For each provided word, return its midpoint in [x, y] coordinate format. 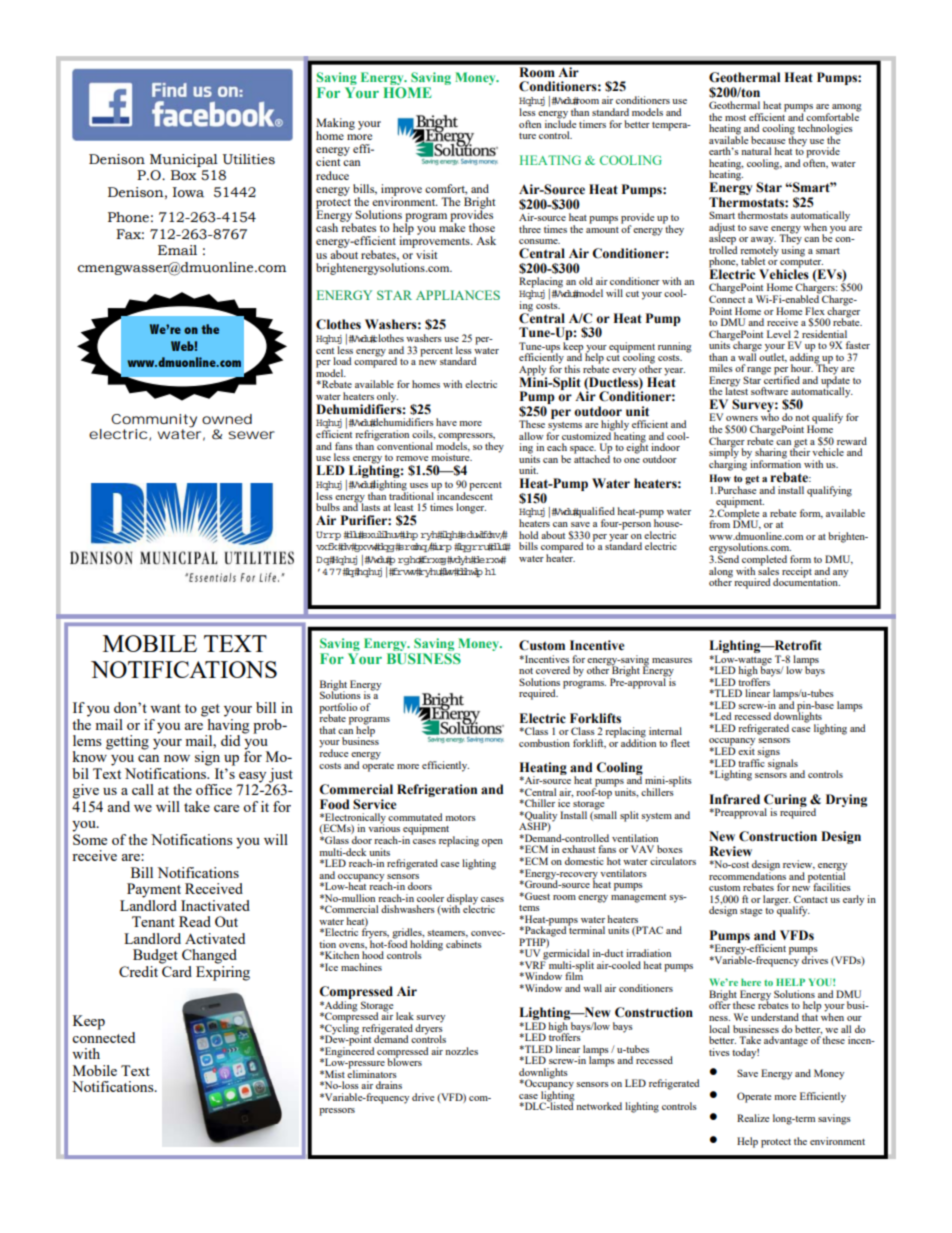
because [768, 140]
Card [176, 970]
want [165, 708]
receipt [797, 572]
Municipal [184, 160]
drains [389, 1085]
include [561, 122]
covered [553, 670]
